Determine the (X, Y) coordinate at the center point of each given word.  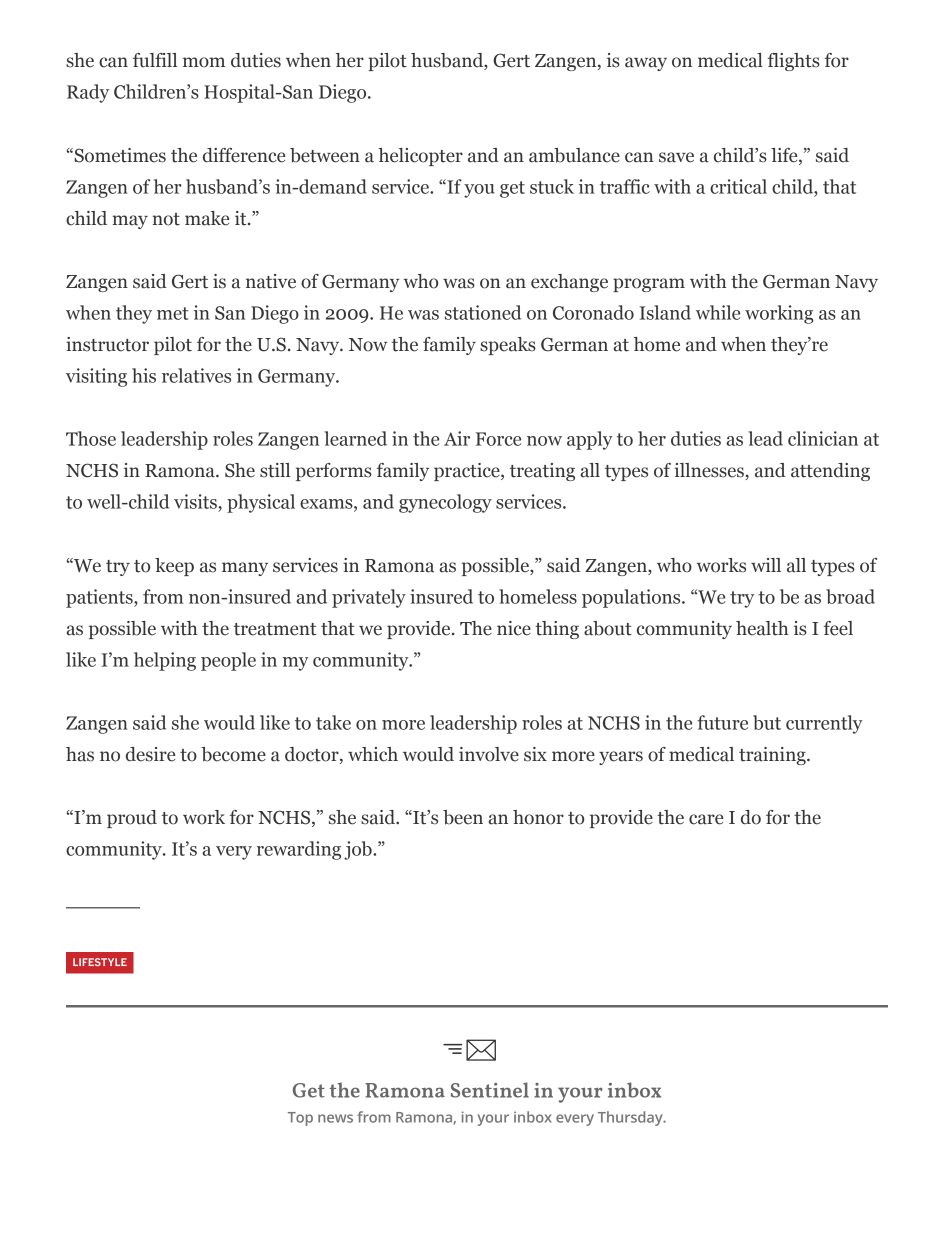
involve (489, 754)
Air (457, 438)
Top (300, 1119)
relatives (196, 375)
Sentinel (490, 1090)
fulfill (155, 60)
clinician (823, 438)
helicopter (420, 157)
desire (150, 754)
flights (794, 62)
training (773, 756)
